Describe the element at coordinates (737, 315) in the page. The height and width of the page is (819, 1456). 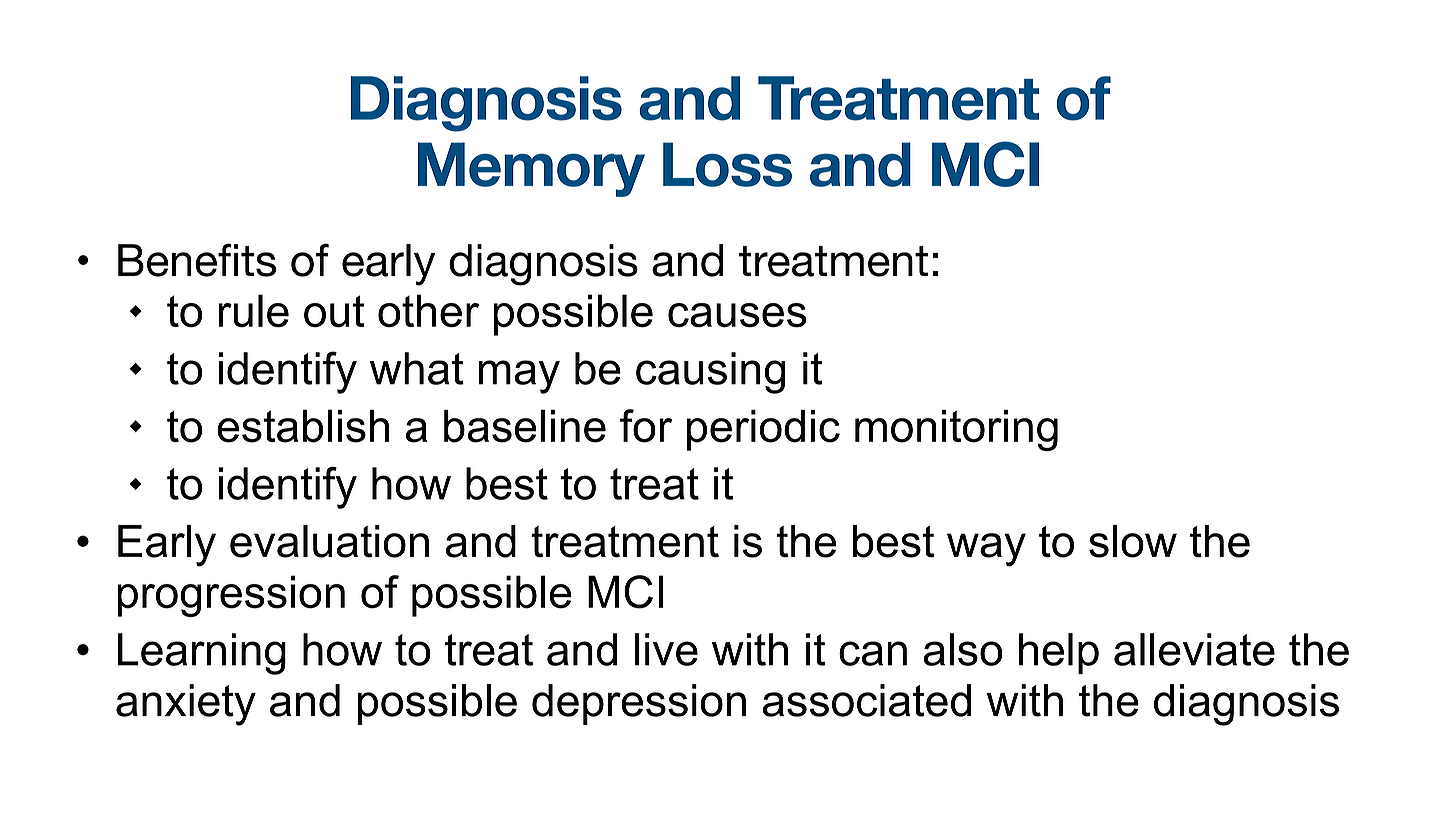
I see `causes` at that location.
